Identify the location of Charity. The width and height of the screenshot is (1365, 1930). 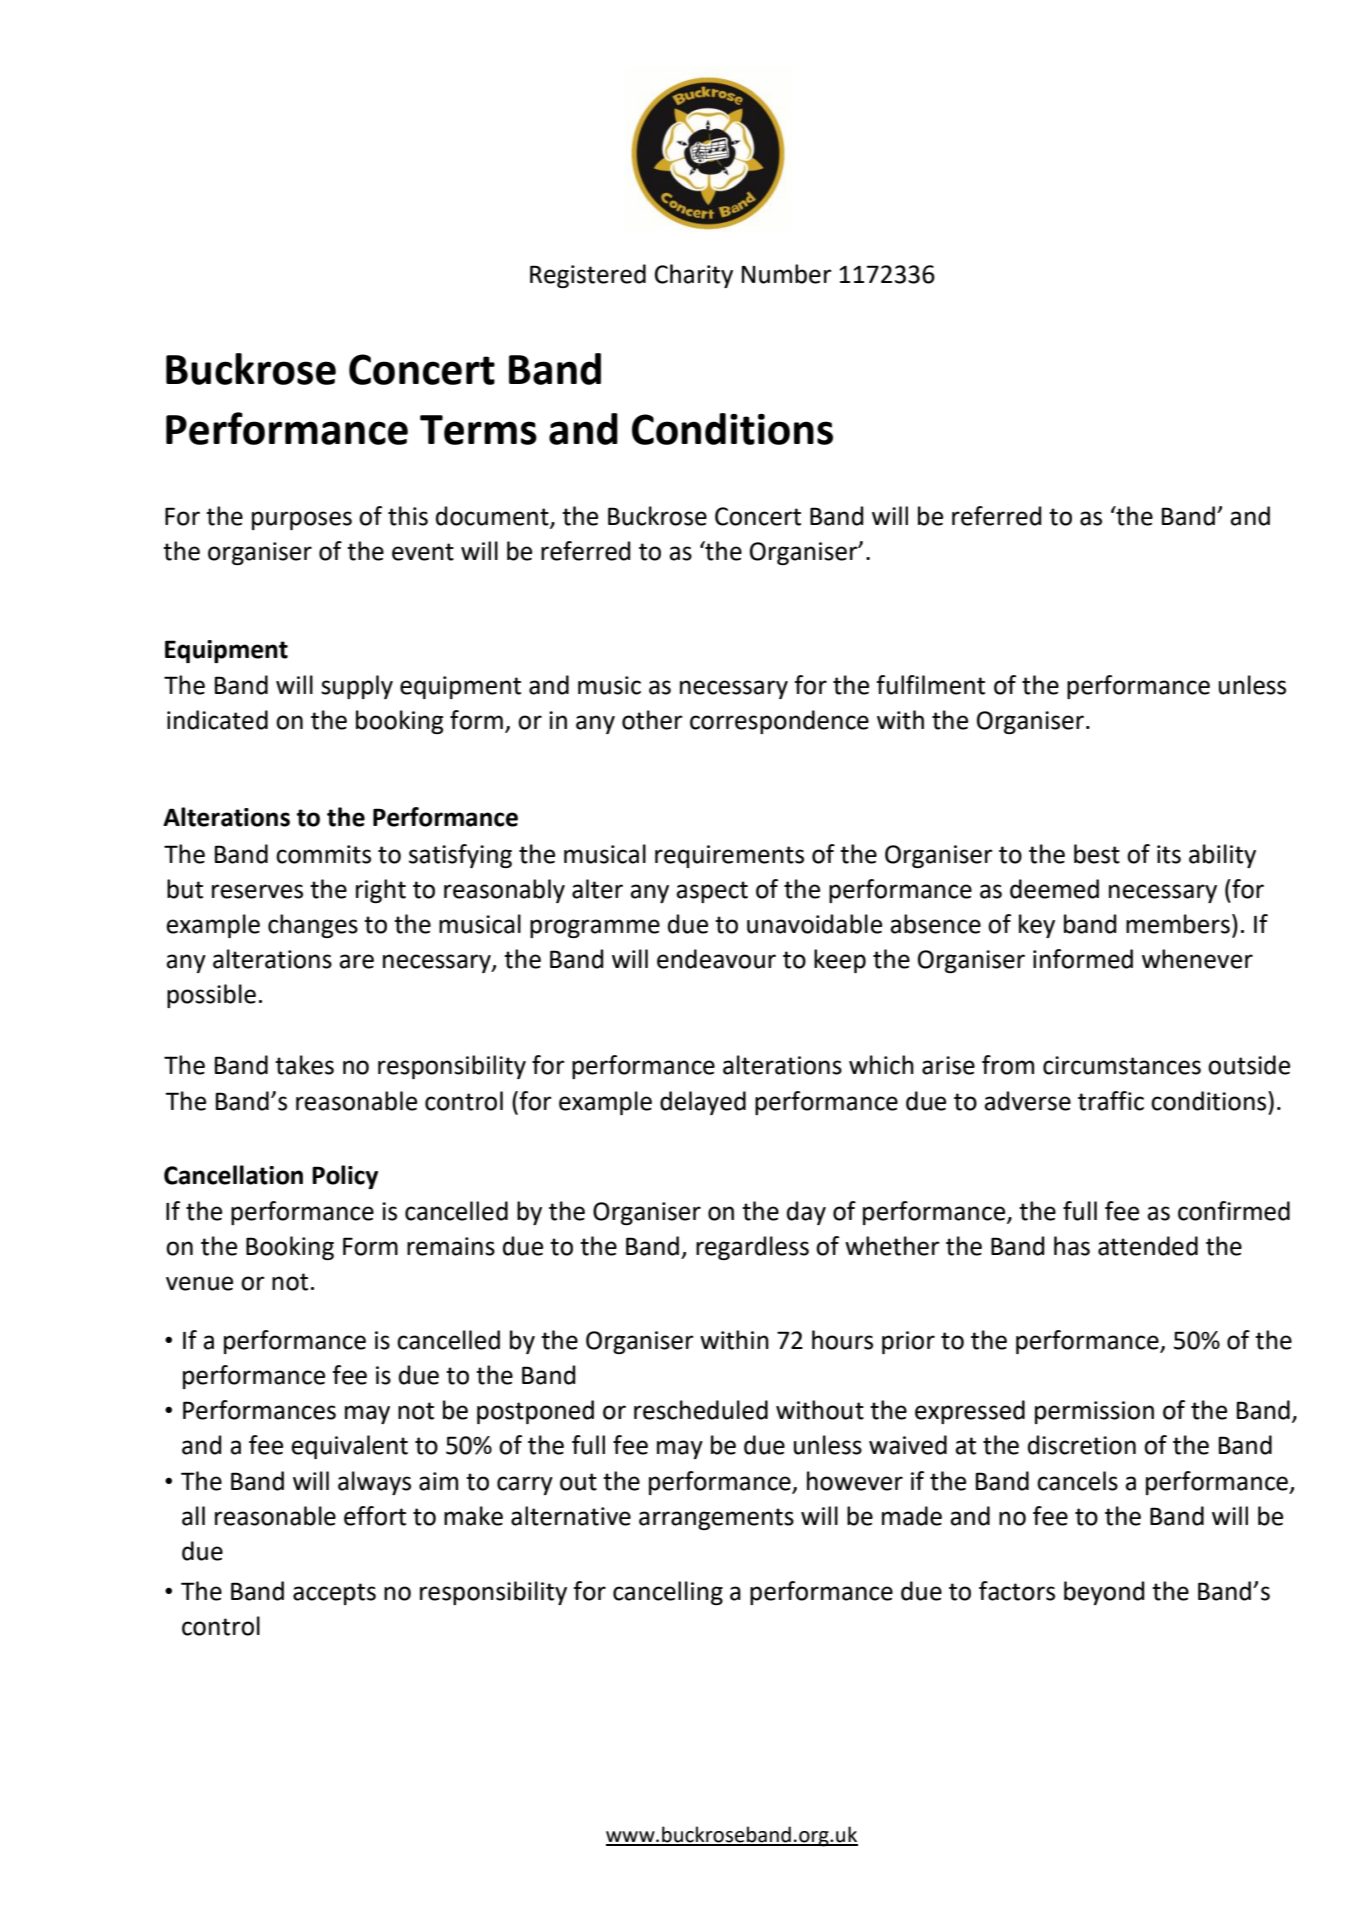
(694, 276).
